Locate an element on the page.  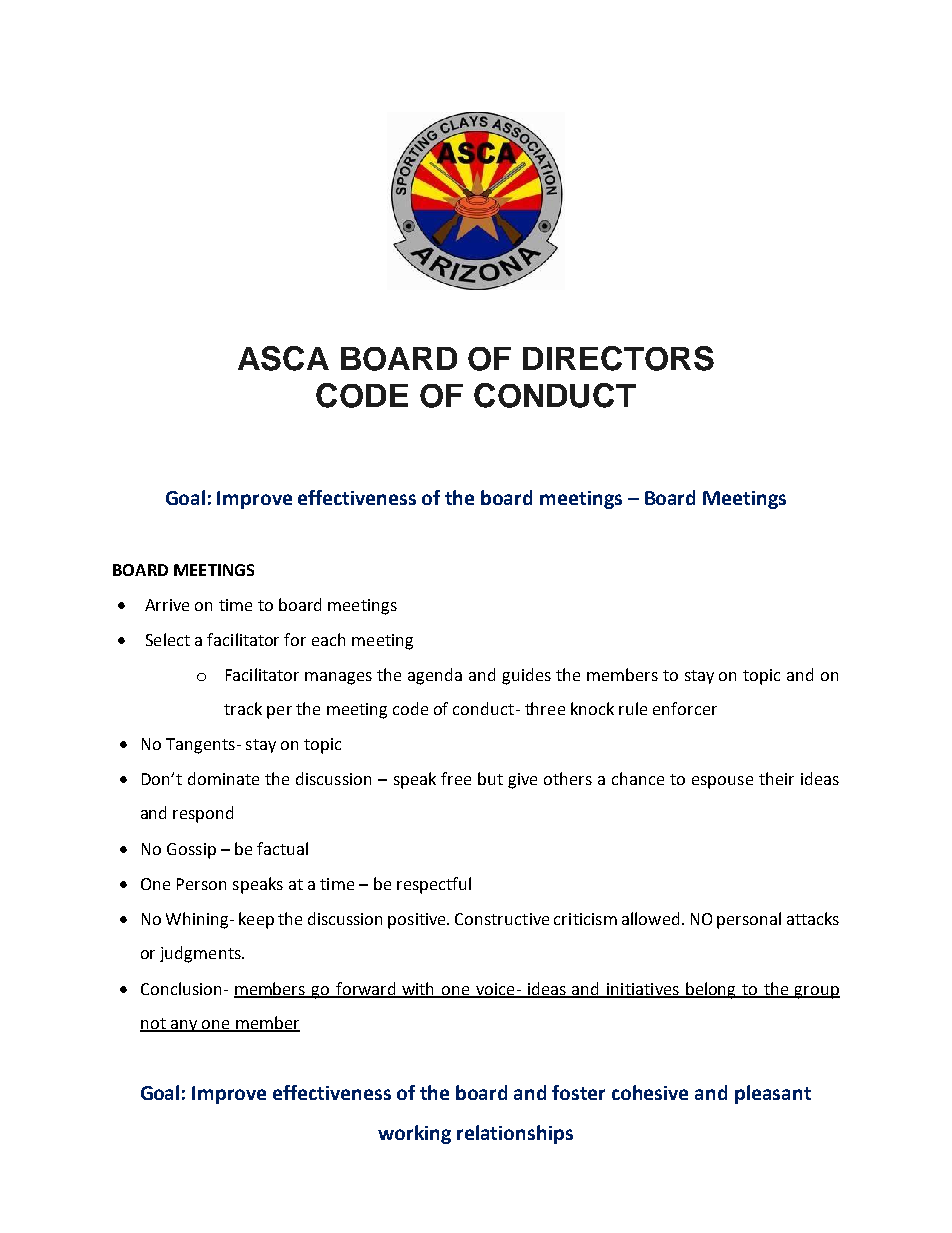
dominate is located at coordinates (223, 778).
